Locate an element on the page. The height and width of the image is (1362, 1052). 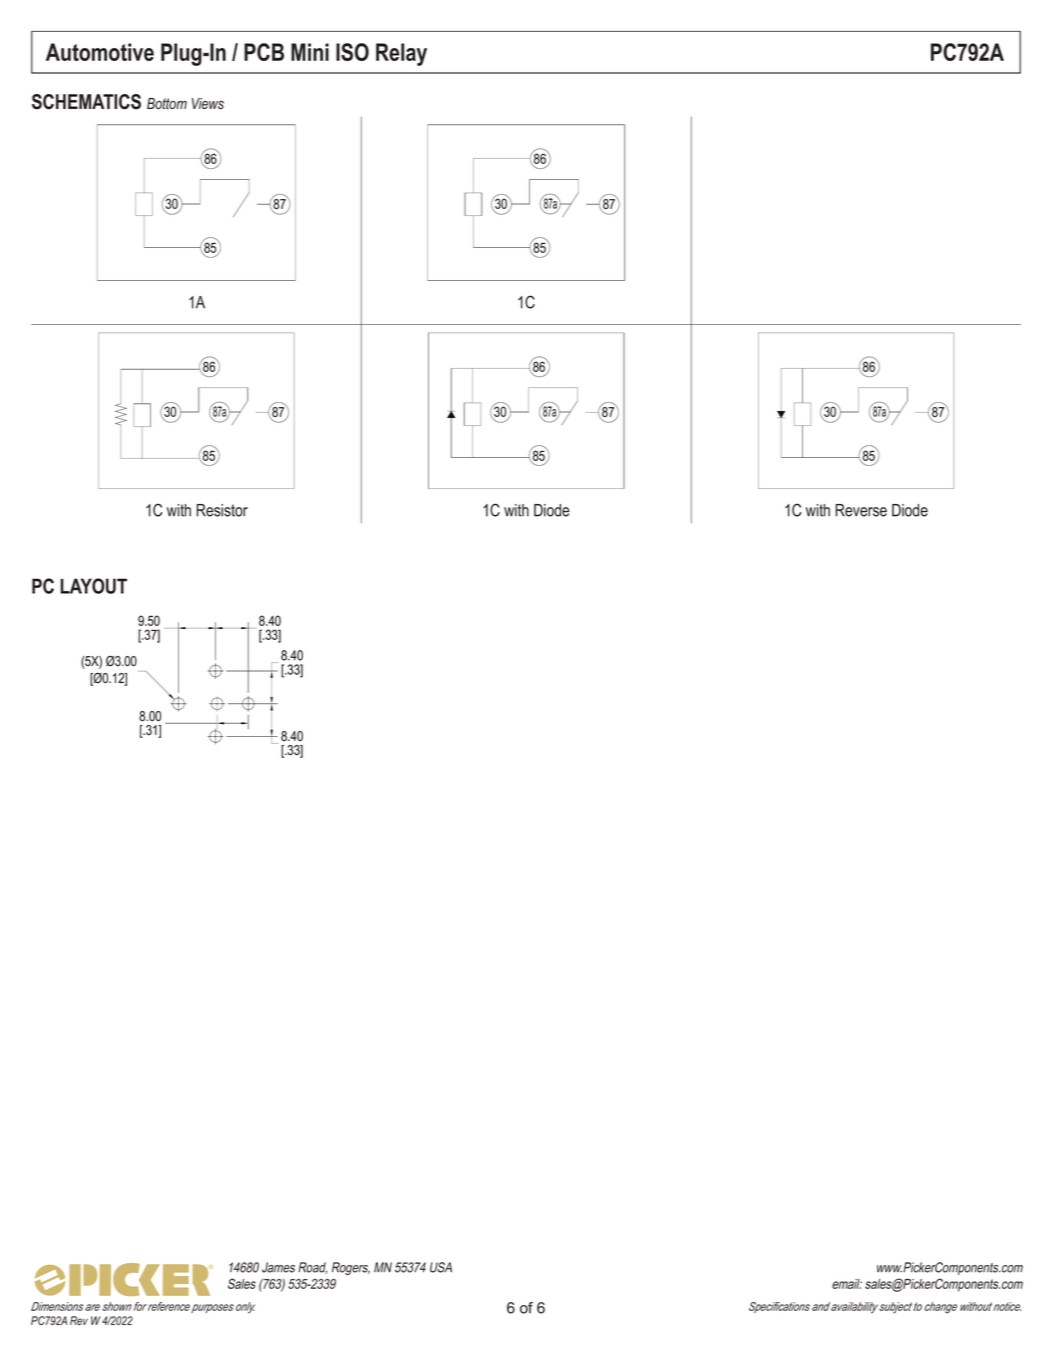
SCHEMATICS is located at coordinates (86, 102).
